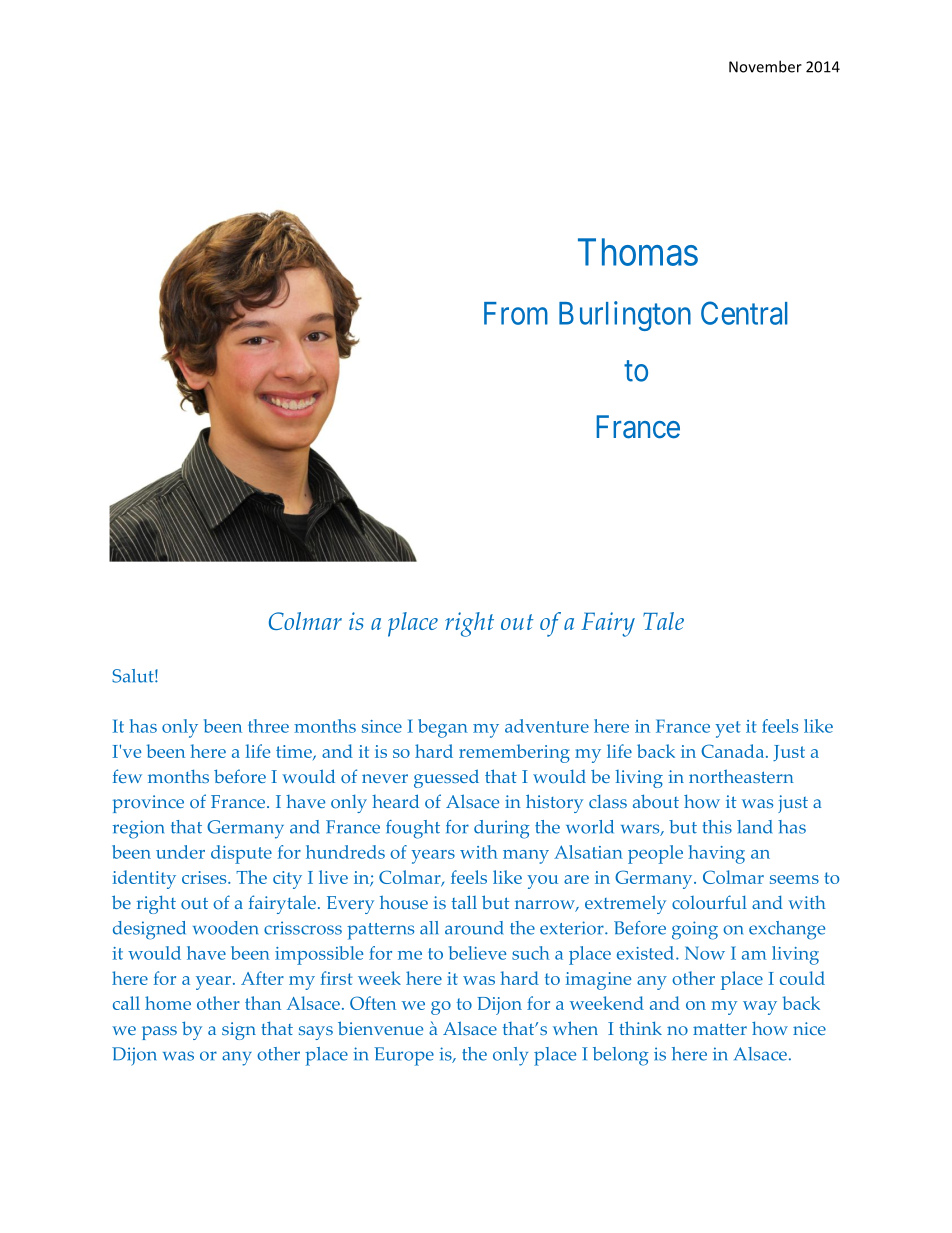 This image has width=952, height=1233. Describe the element at coordinates (516, 313) in the image. I see `From` at that location.
